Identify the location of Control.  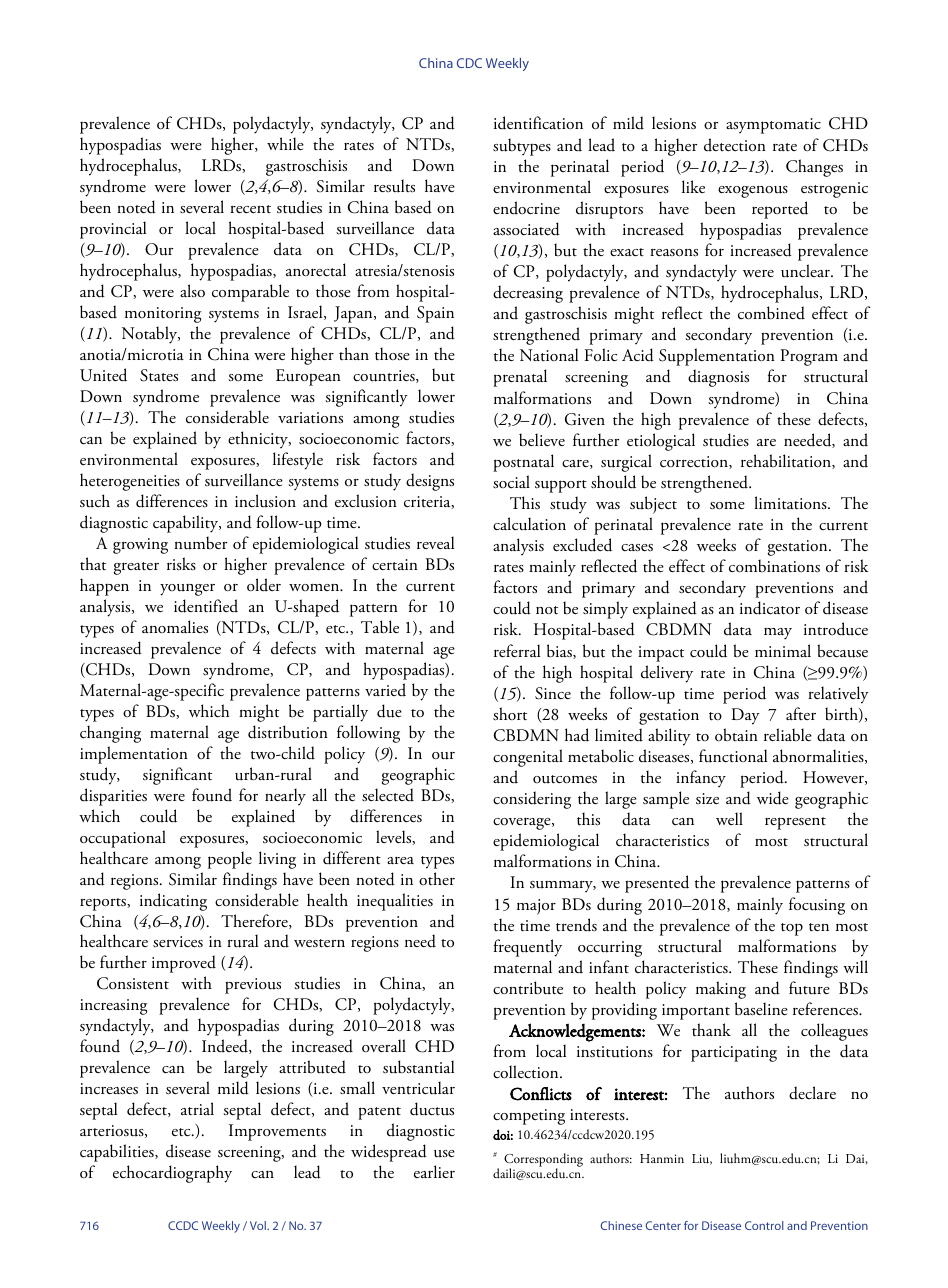
(764, 1225).
